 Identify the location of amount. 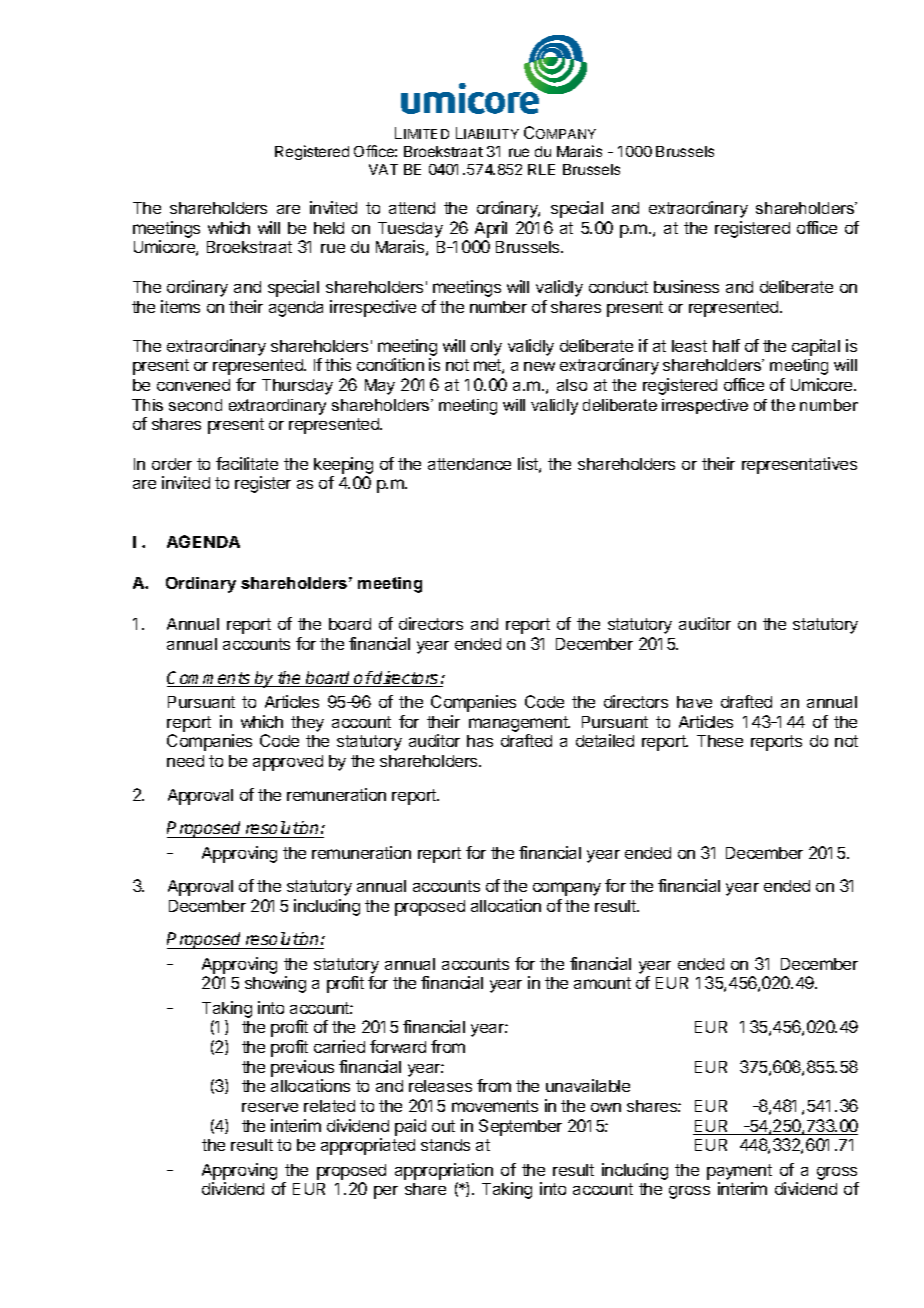
(602, 983).
